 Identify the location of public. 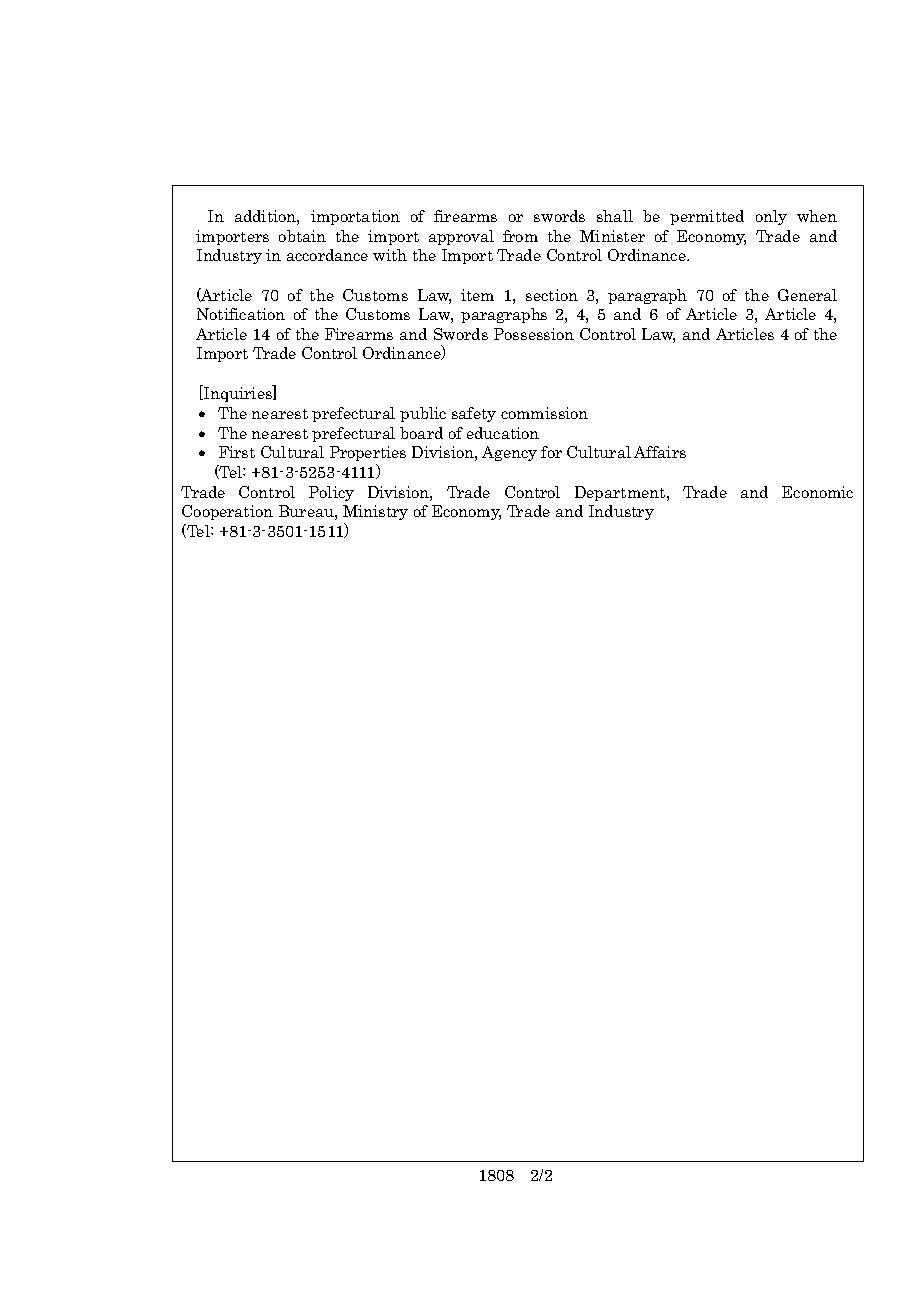
(423, 414).
